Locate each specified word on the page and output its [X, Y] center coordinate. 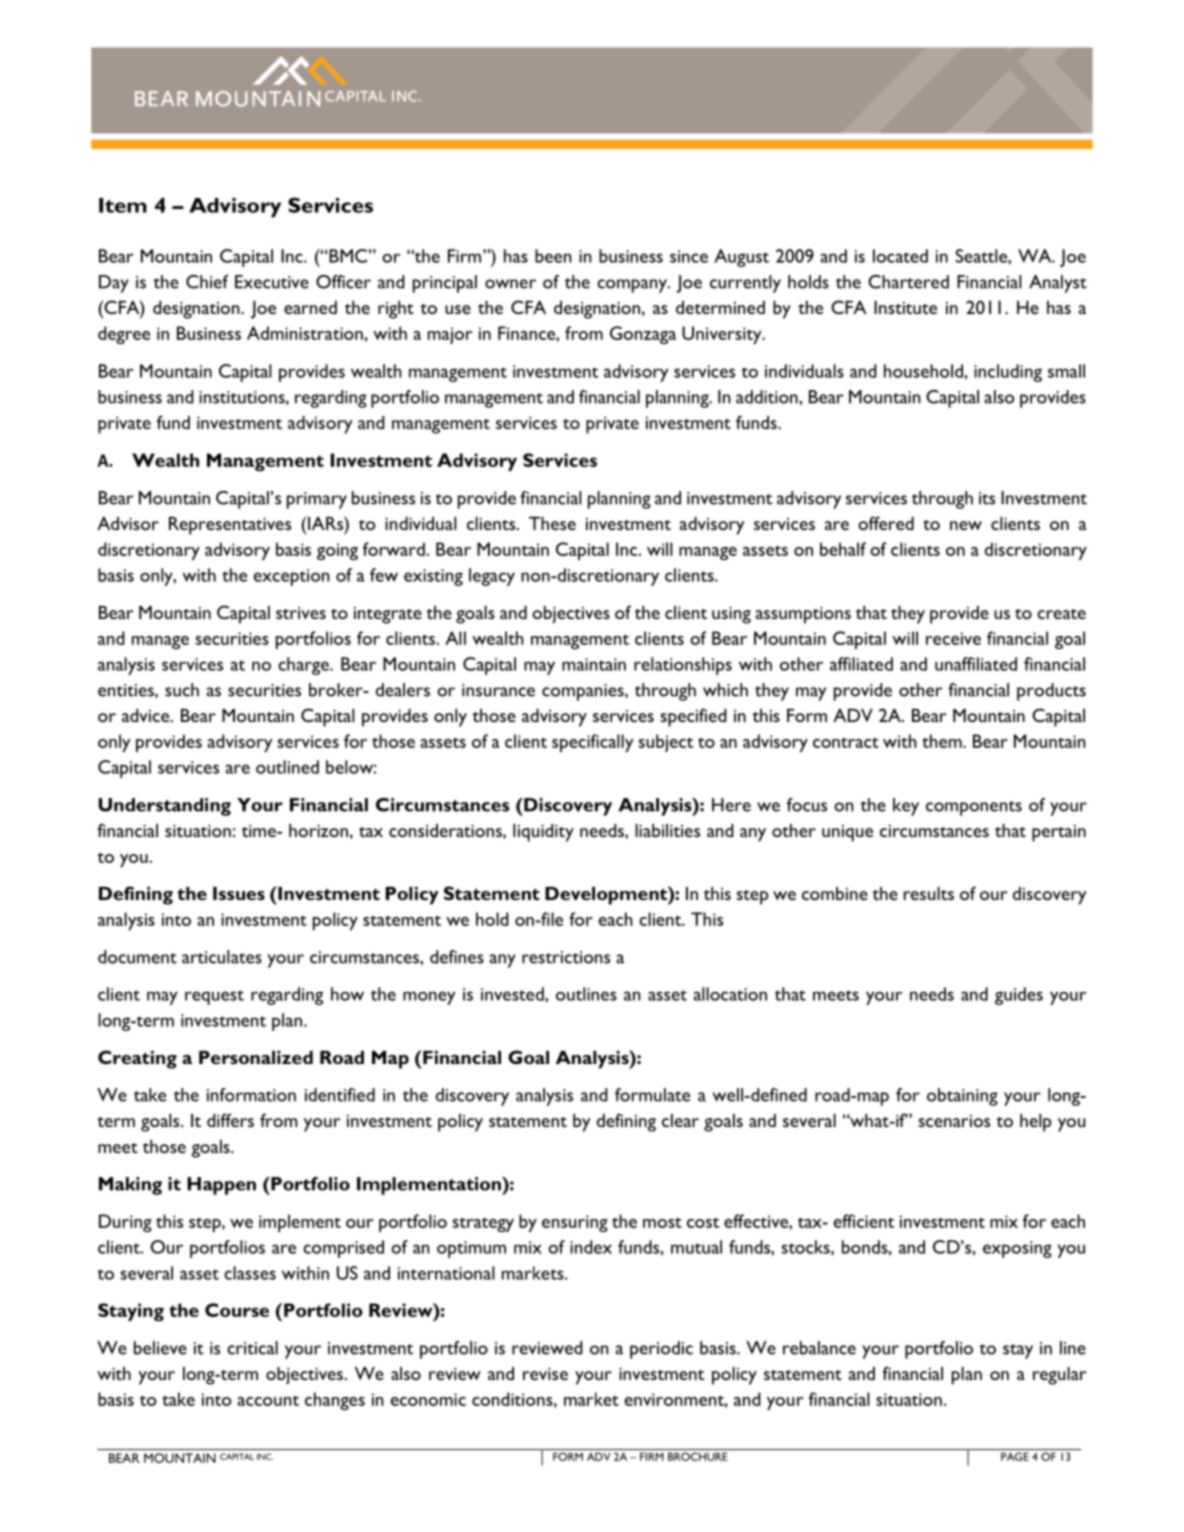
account [268, 1400]
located [900, 256]
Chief [207, 282]
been [553, 256]
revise [545, 1373]
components [974, 808]
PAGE [1015, 1456]
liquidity [543, 833]
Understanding [165, 807]
